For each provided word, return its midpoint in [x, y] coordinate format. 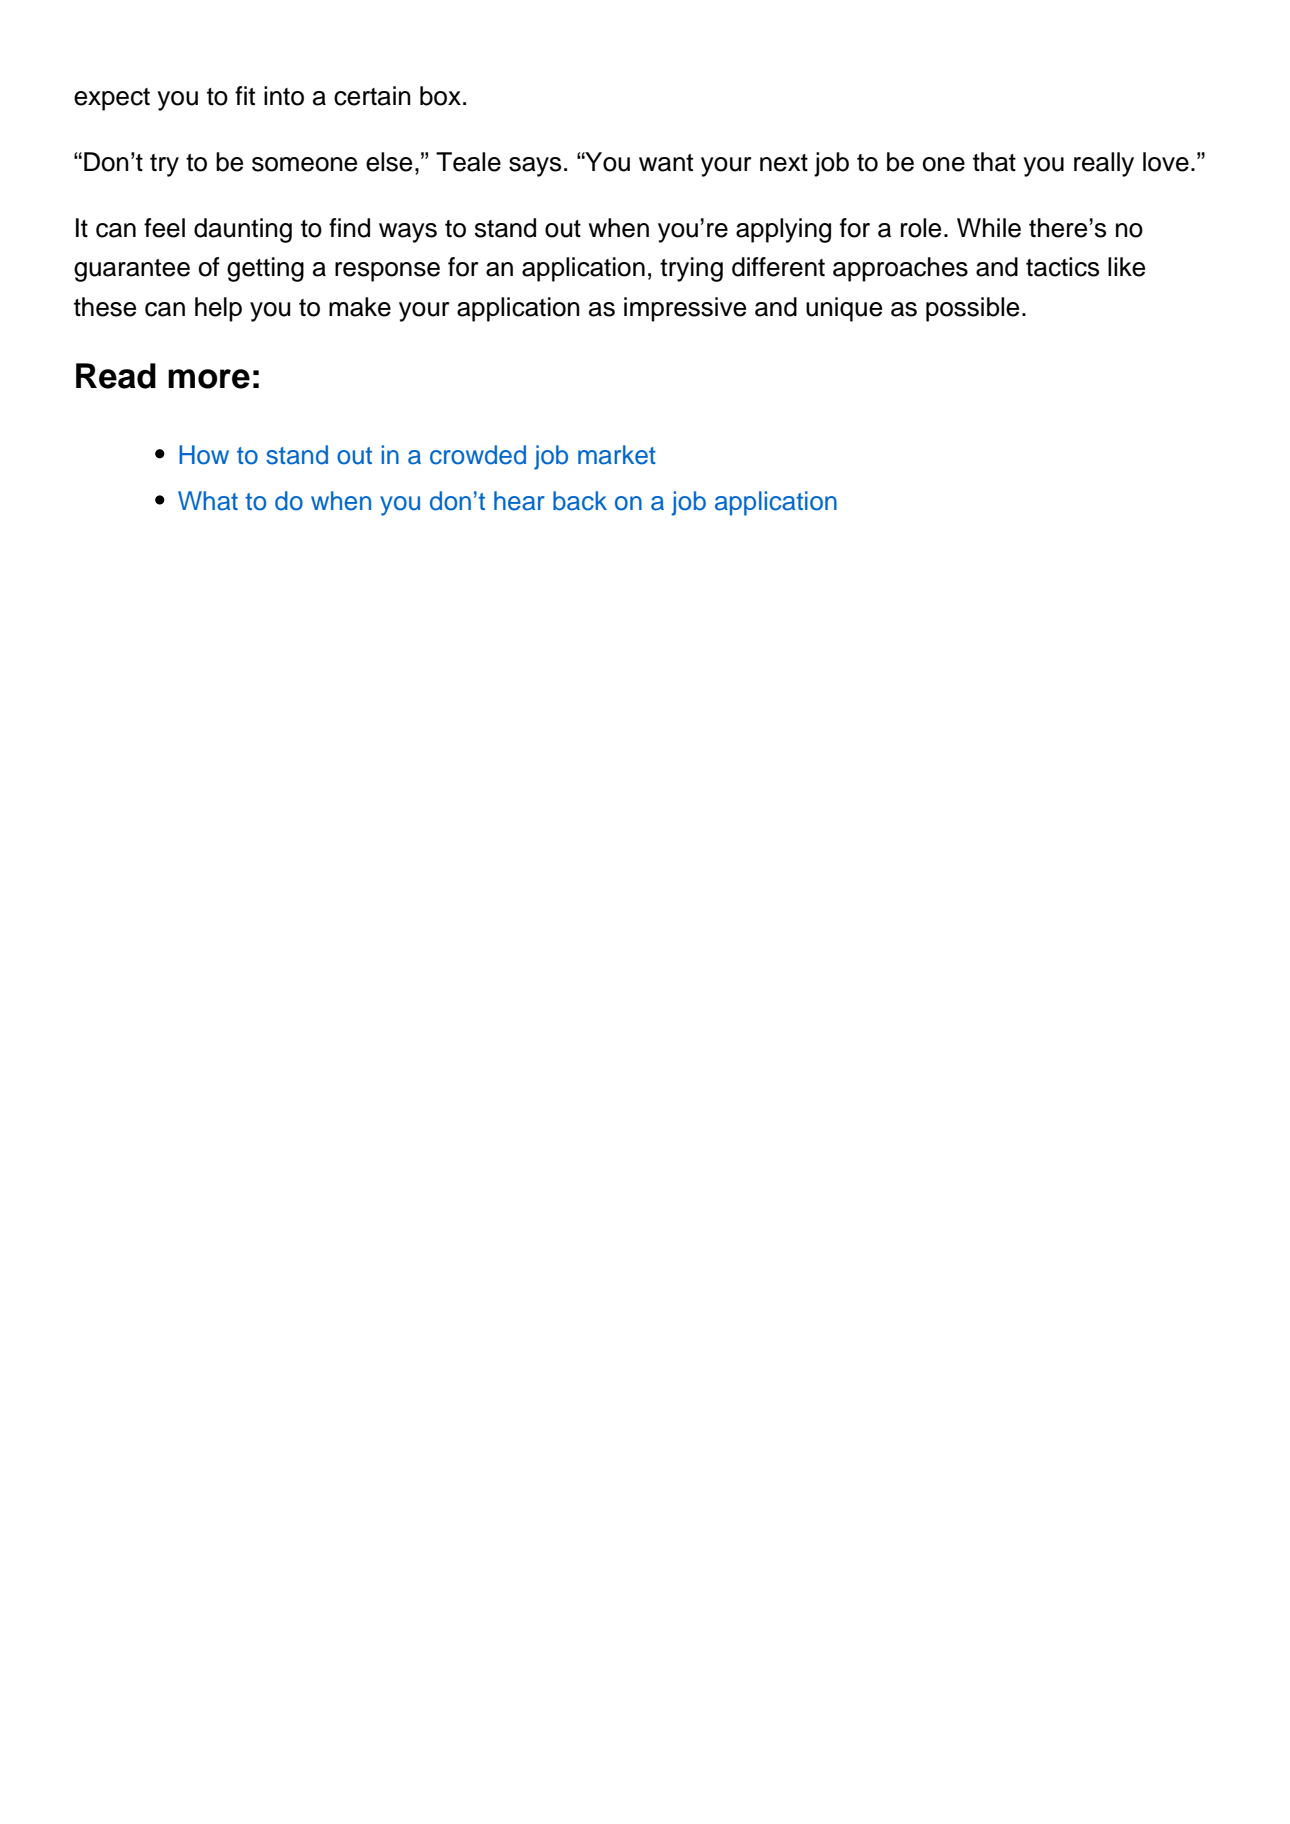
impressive [685, 309]
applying [783, 230]
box [440, 96]
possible [972, 309]
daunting [243, 230]
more [209, 379]
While [989, 228]
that [994, 162]
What [208, 501]
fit [245, 95]
